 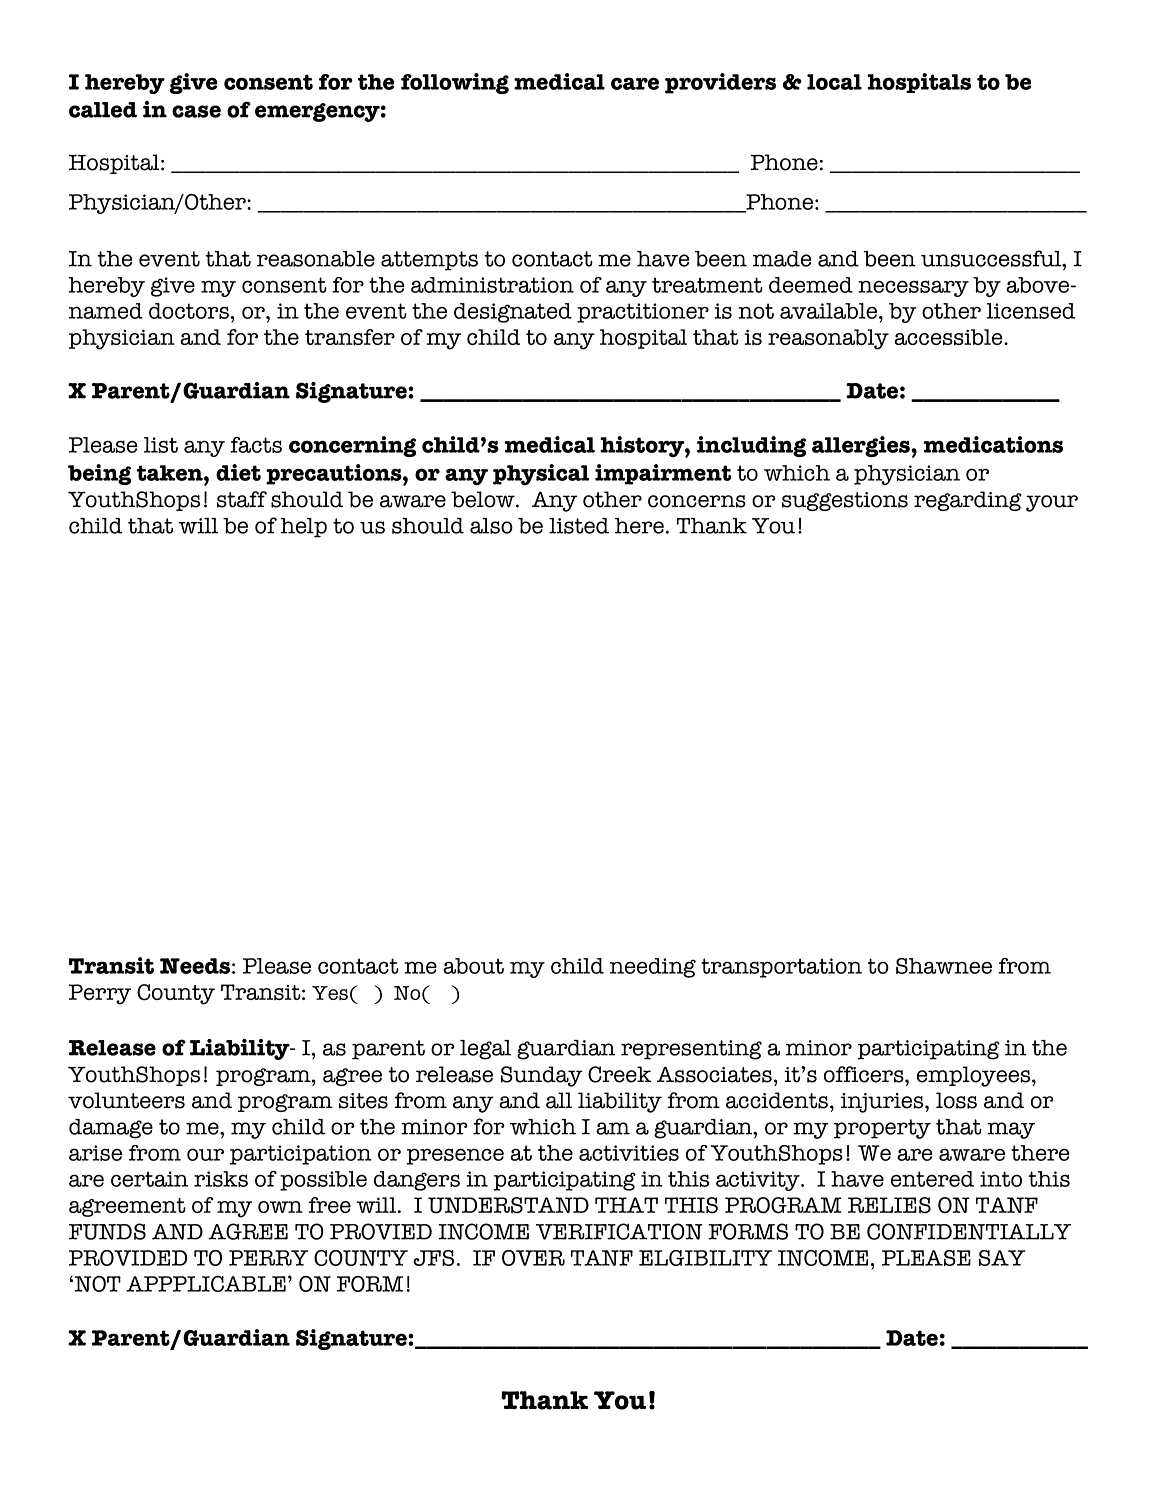 I want to click on Yes, so click(x=330, y=993).
